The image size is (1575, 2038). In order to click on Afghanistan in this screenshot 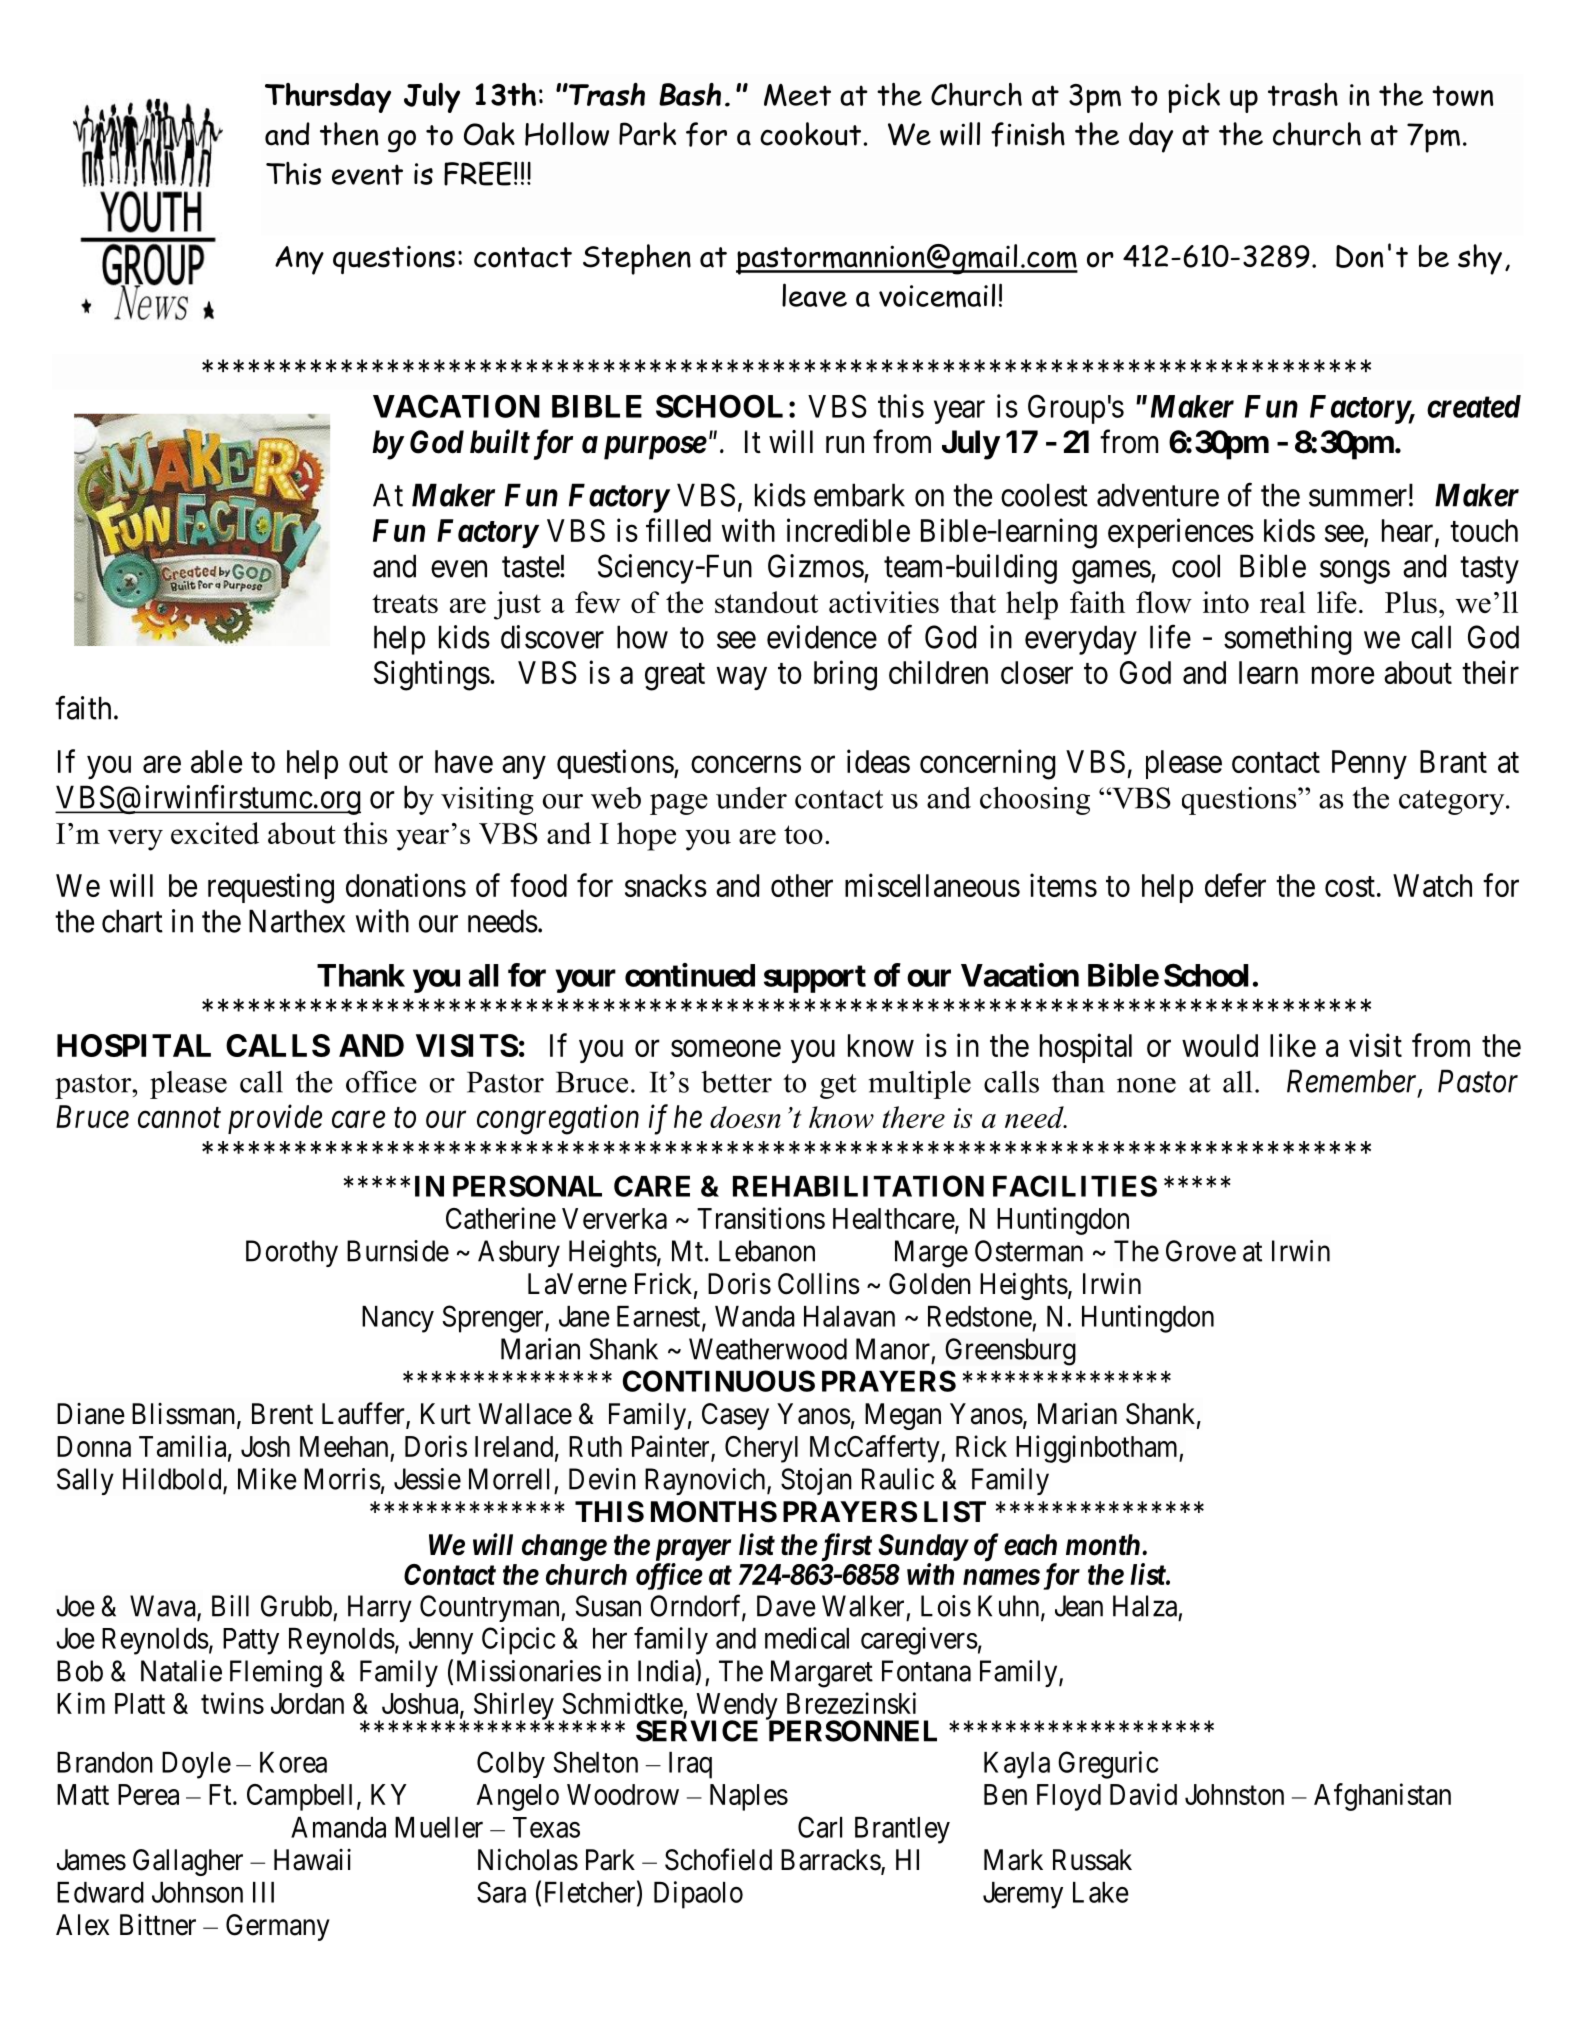, I will do `click(1382, 1797)`.
